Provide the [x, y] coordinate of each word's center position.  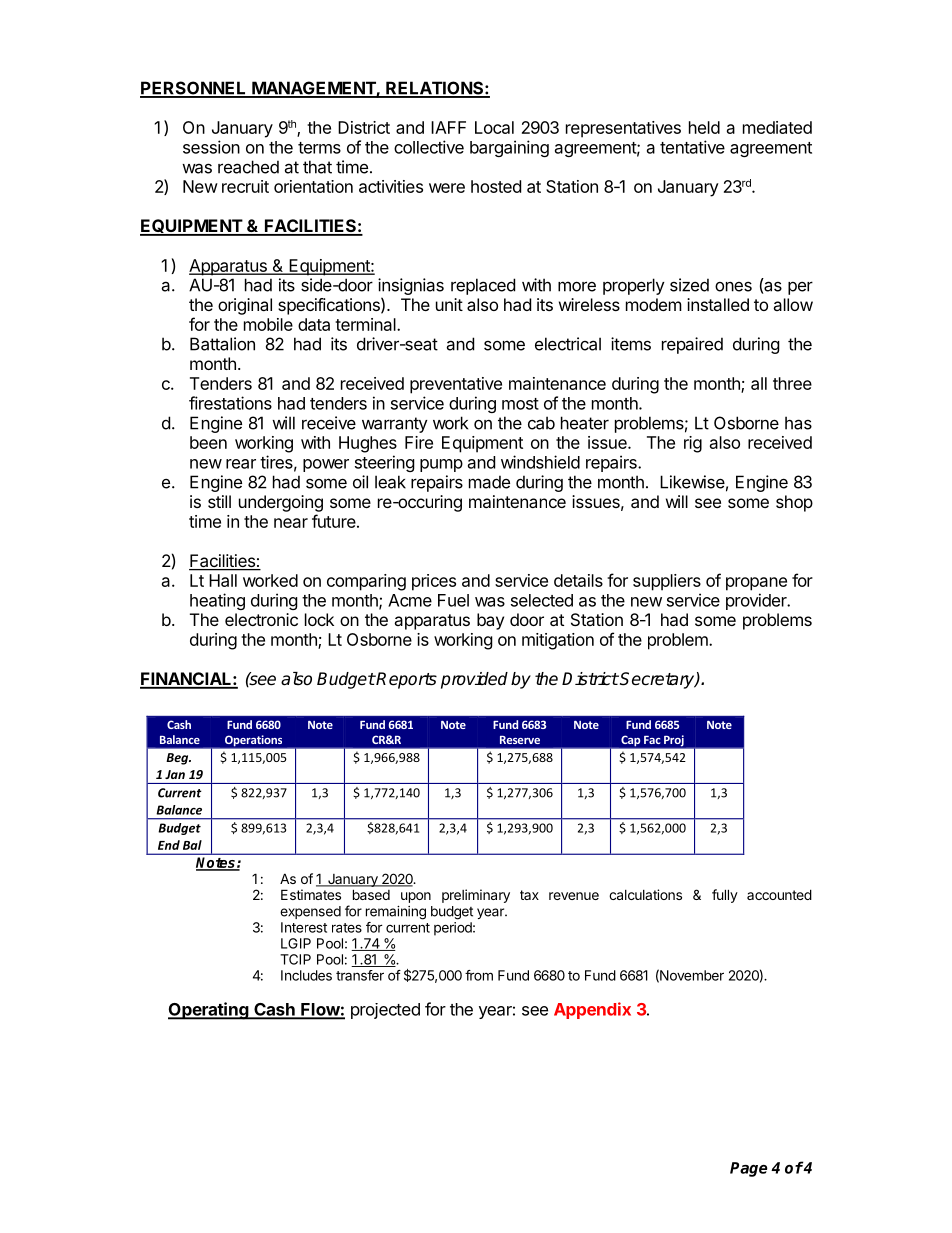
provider [757, 601]
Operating [209, 1011]
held [704, 127]
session [211, 147]
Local [494, 127]
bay [490, 621]
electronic [261, 619]
